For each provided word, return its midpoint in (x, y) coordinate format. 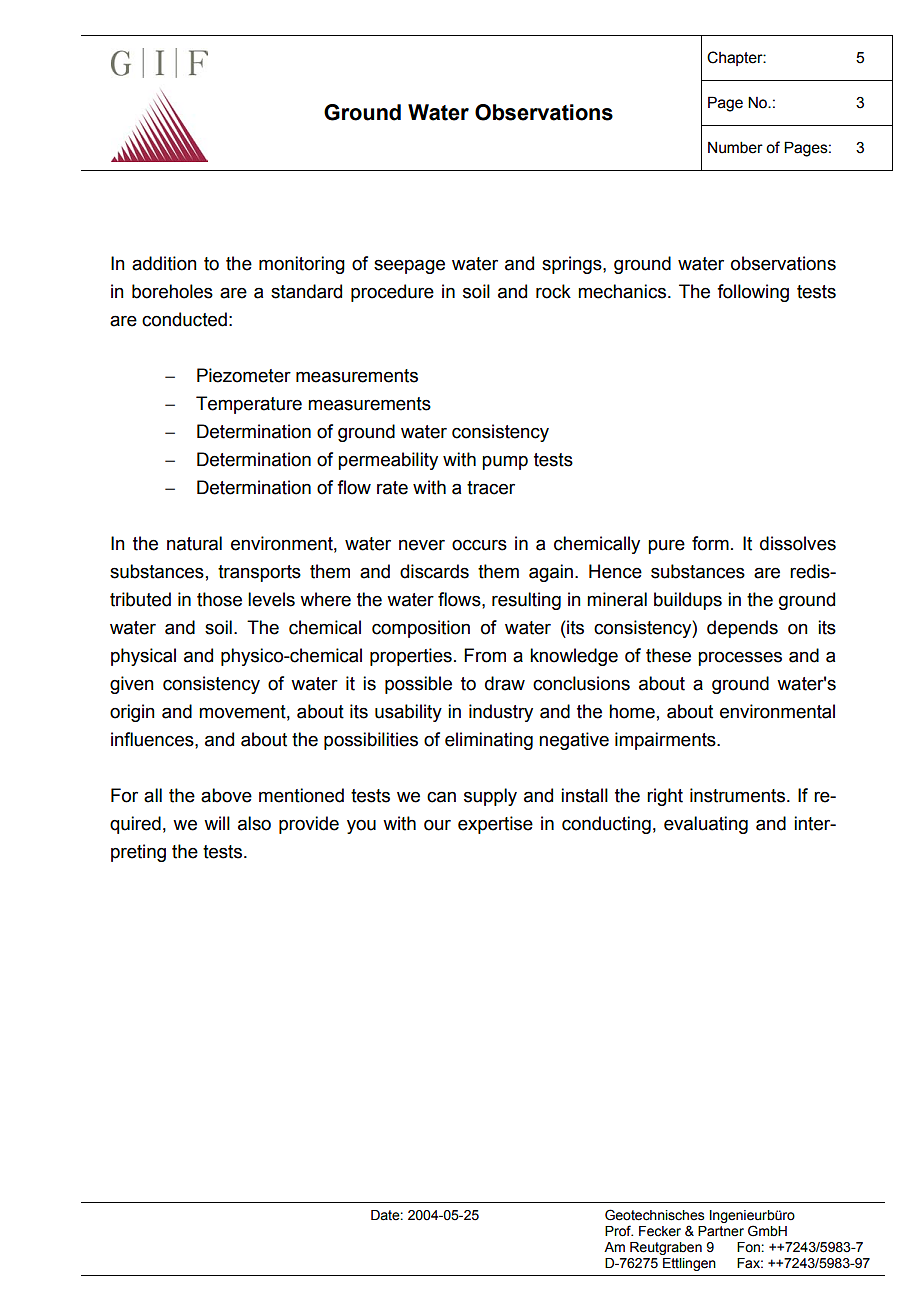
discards (434, 571)
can (441, 797)
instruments (737, 795)
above (226, 795)
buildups (688, 601)
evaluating (706, 825)
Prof (619, 1231)
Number (735, 147)
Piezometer (244, 375)
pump (505, 463)
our (437, 825)
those (219, 599)
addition (164, 263)
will (217, 823)
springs (573, 265)
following (753, 293)
